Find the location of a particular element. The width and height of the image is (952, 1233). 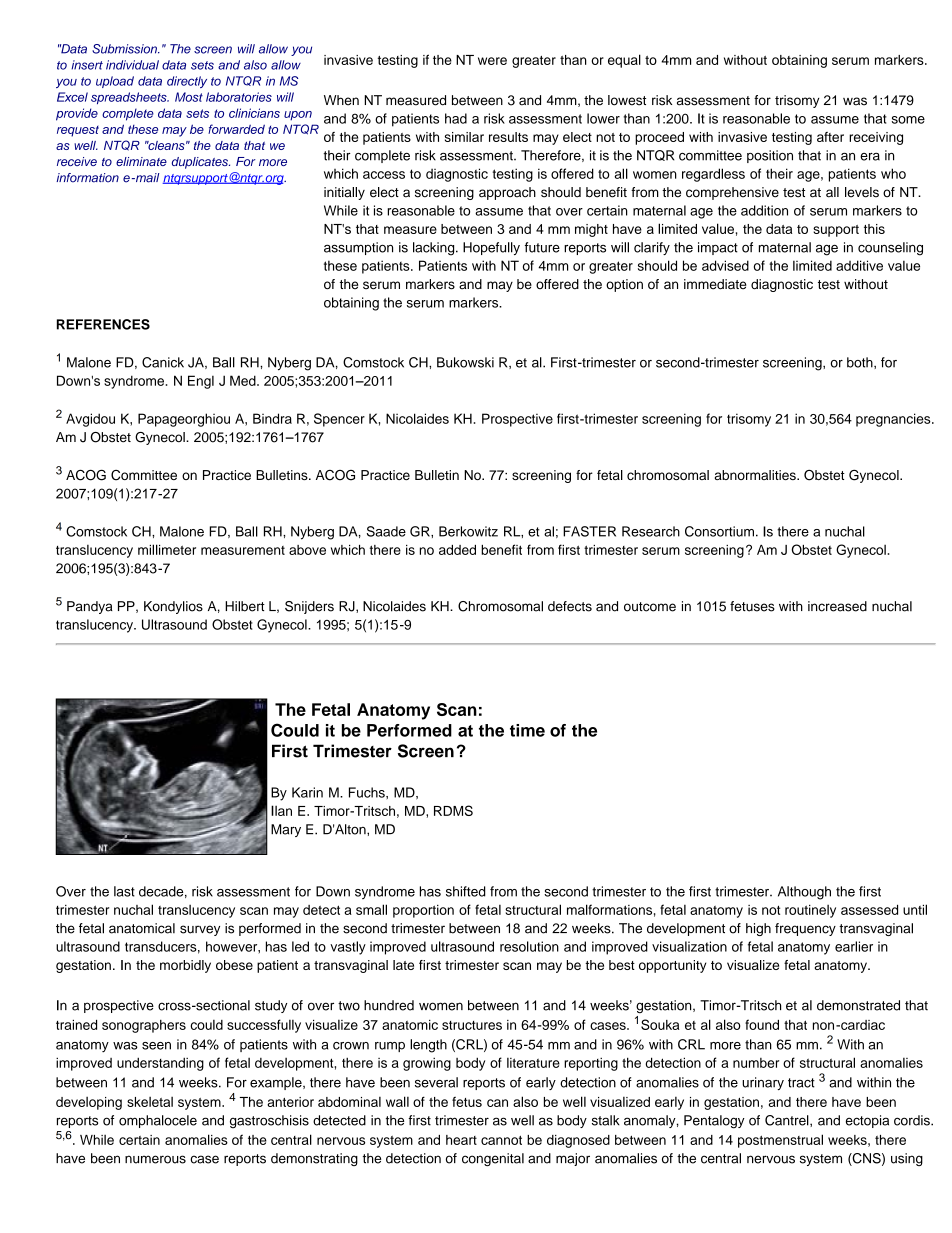

Bukowski is located at coordinates (465, 362).
